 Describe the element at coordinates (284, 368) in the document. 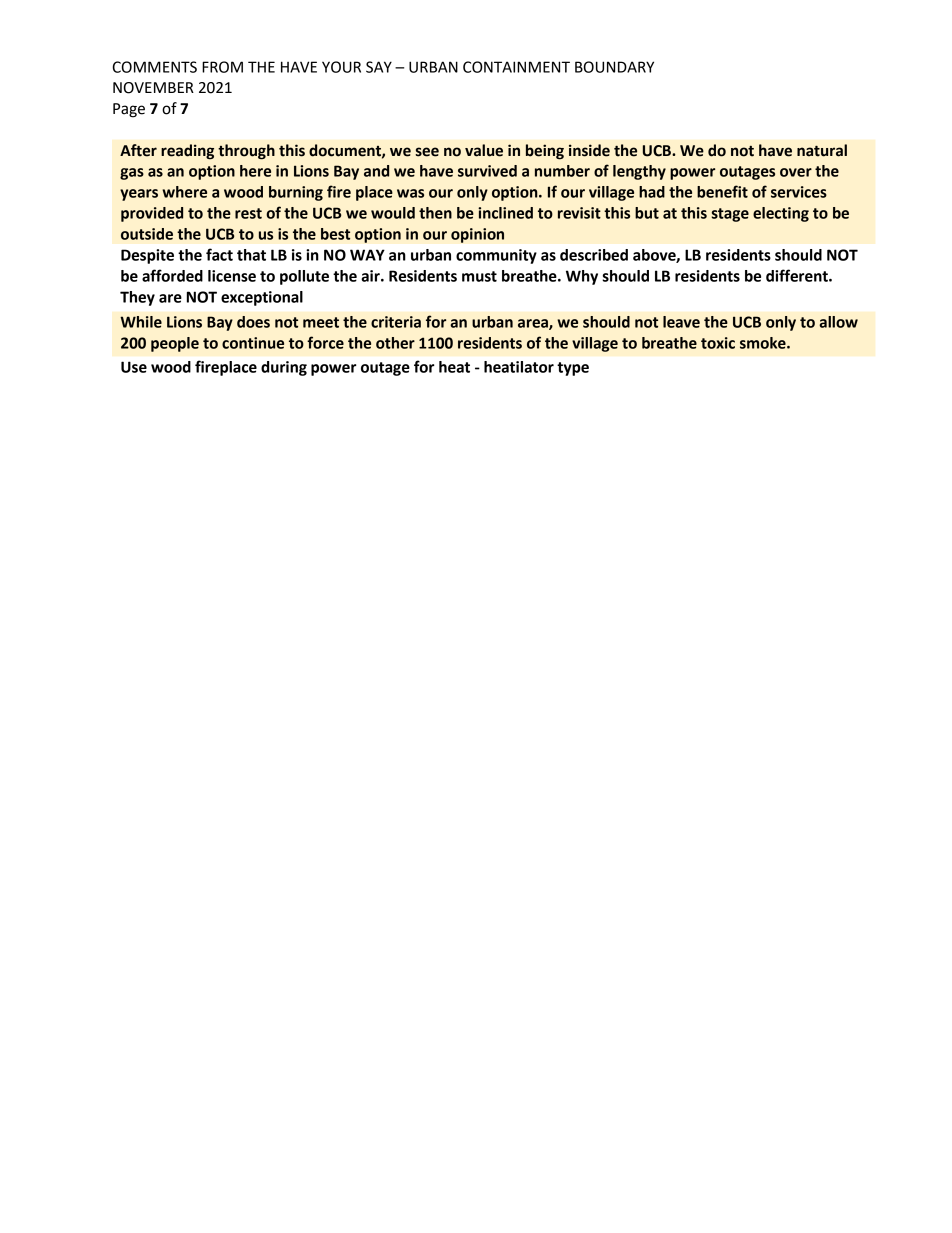

I see `during` at that location.
